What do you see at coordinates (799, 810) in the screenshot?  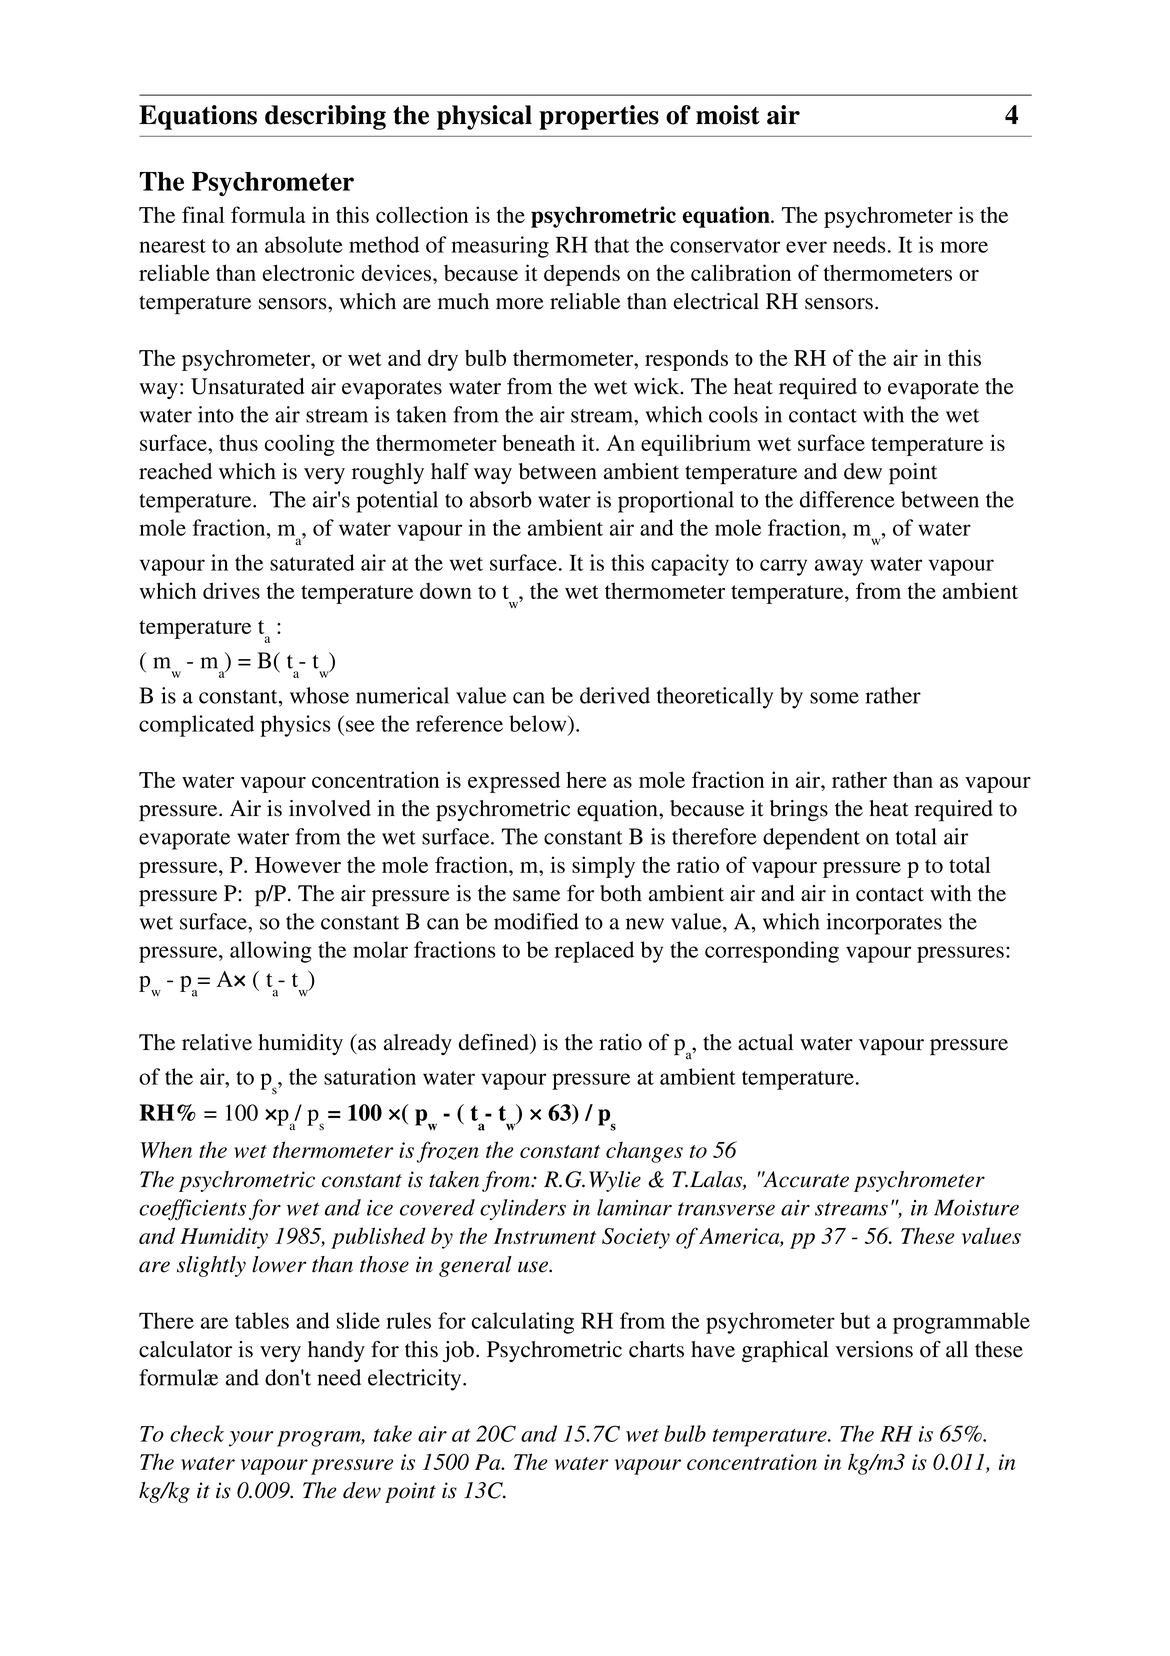 I see `brings` at bounding box center [799, 810].
